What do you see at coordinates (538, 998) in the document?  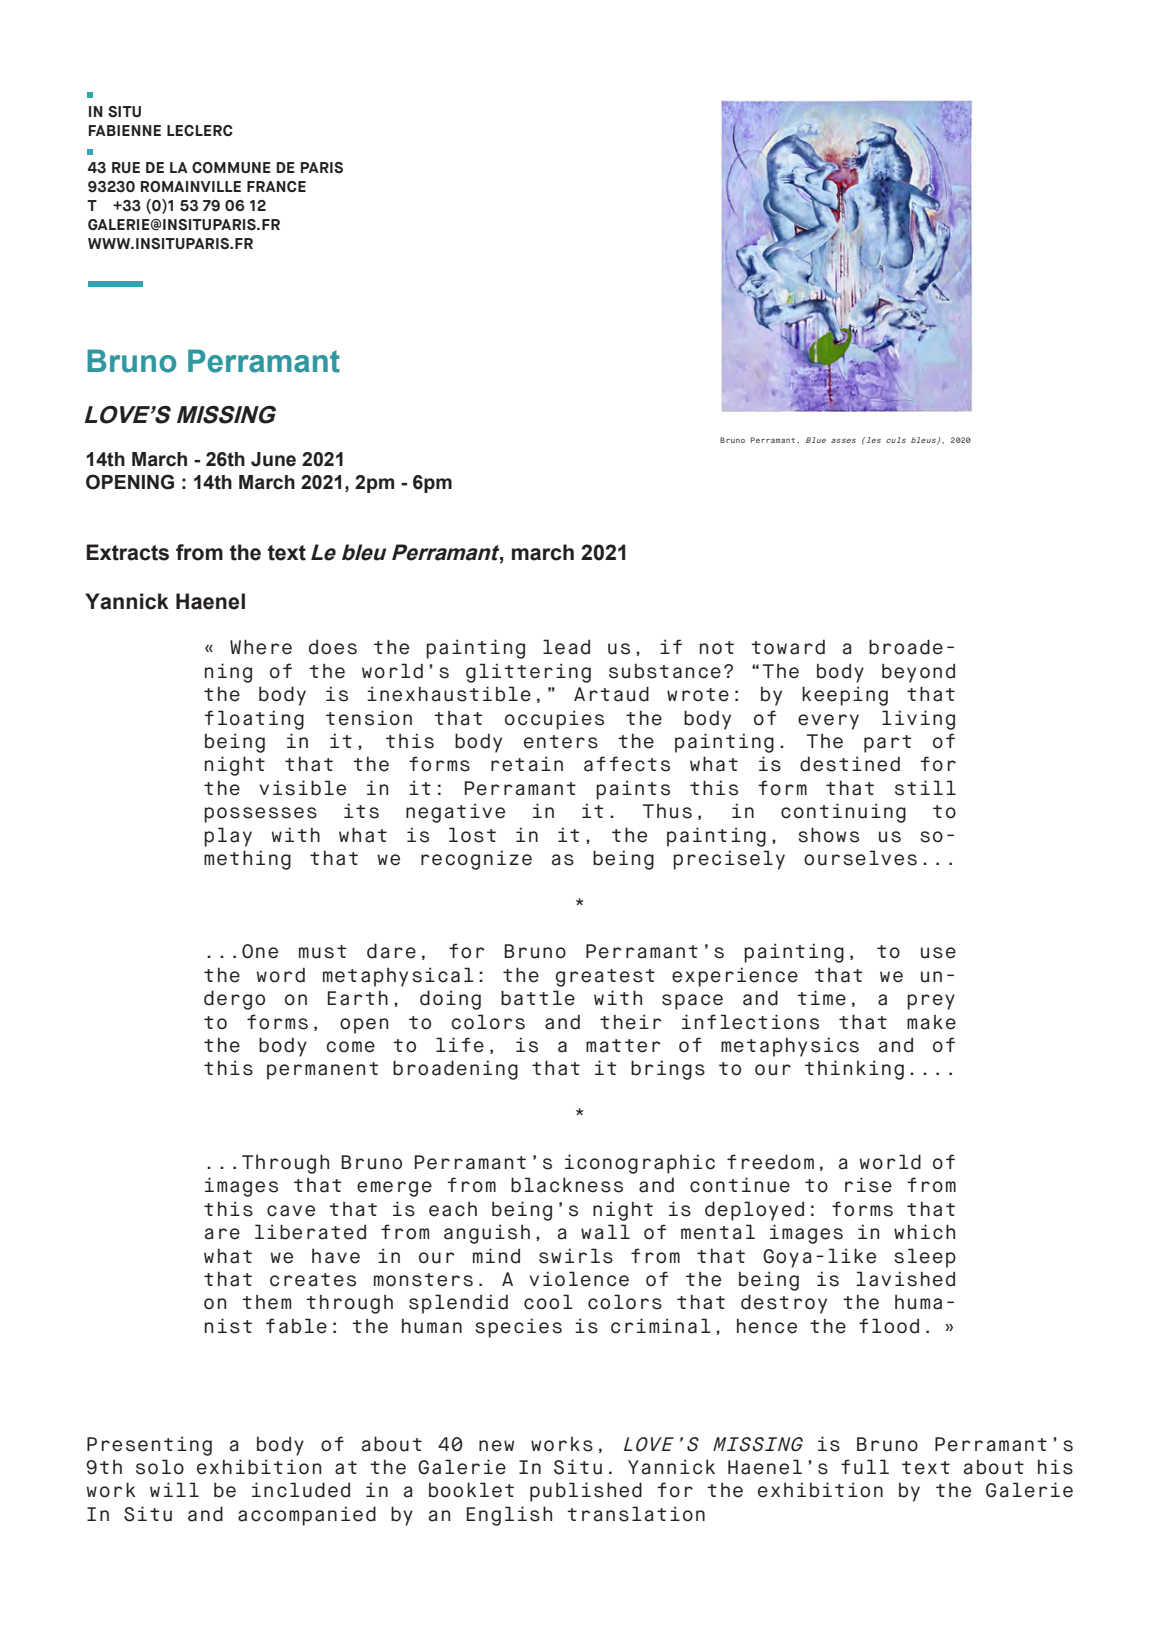 I see `battle` at bounding box center [538, 998].
